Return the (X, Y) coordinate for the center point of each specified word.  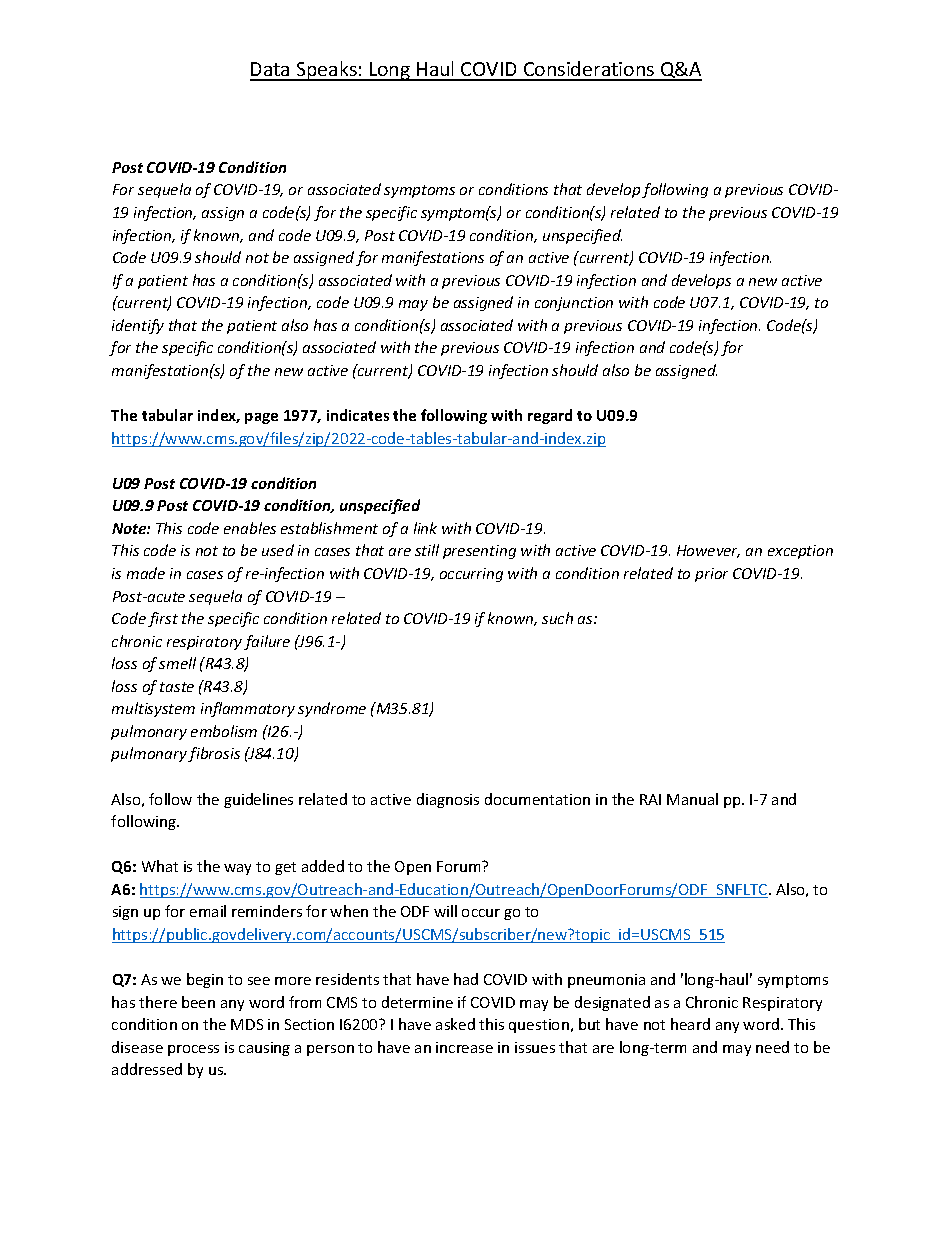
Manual (692, 799)
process (193, 1050)
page (261, 418)
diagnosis (448, 800)
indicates (358, 415)
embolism (224, 731)
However (708, 551)
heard (690, 1024)
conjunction (574, 304)
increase (464, 1047)
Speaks (327, 71)
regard (550, 416)
